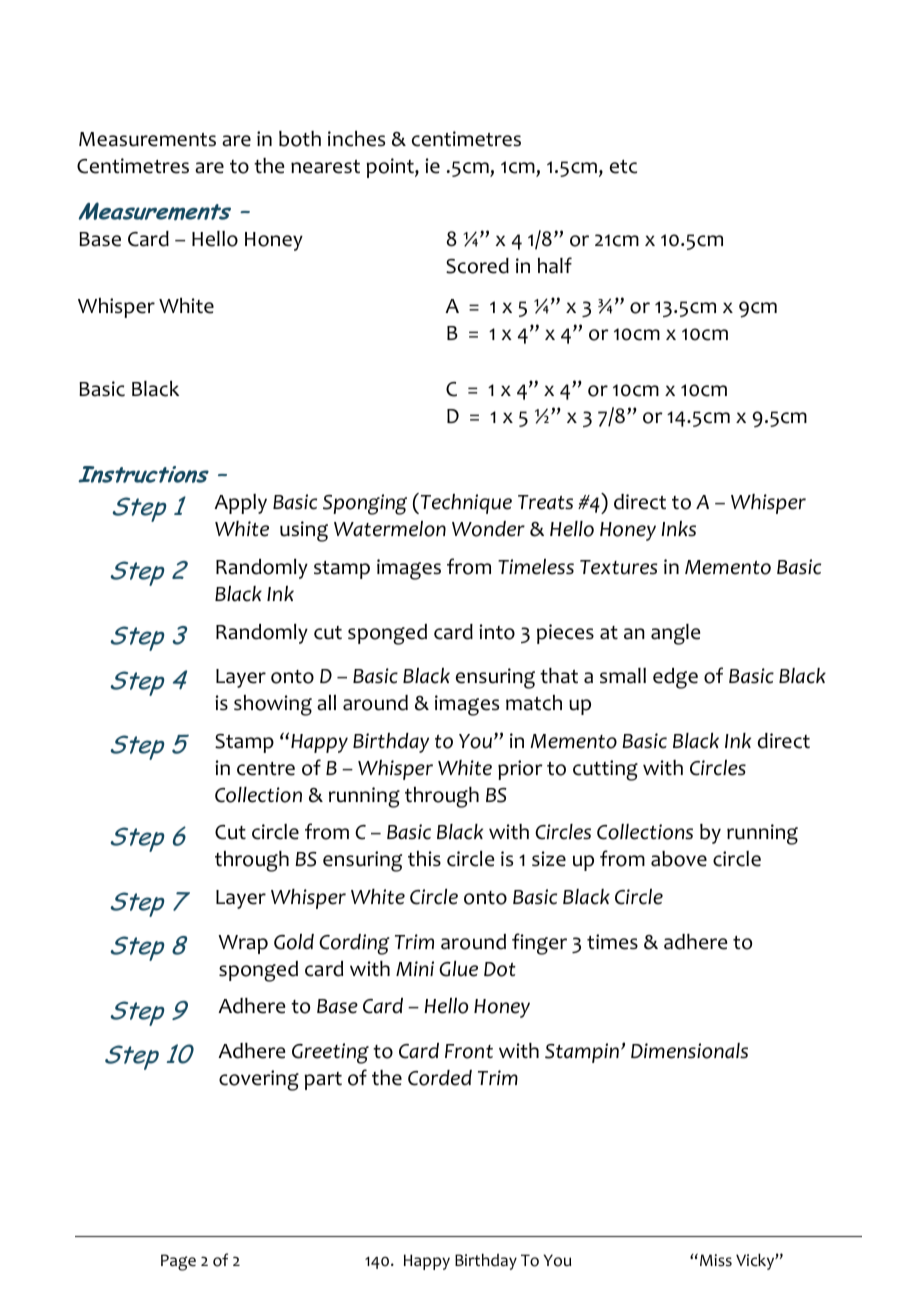  What do you see at coordinates (623, 167) in the screenshot?
I see `etc` at bounding box center [623, 167].
